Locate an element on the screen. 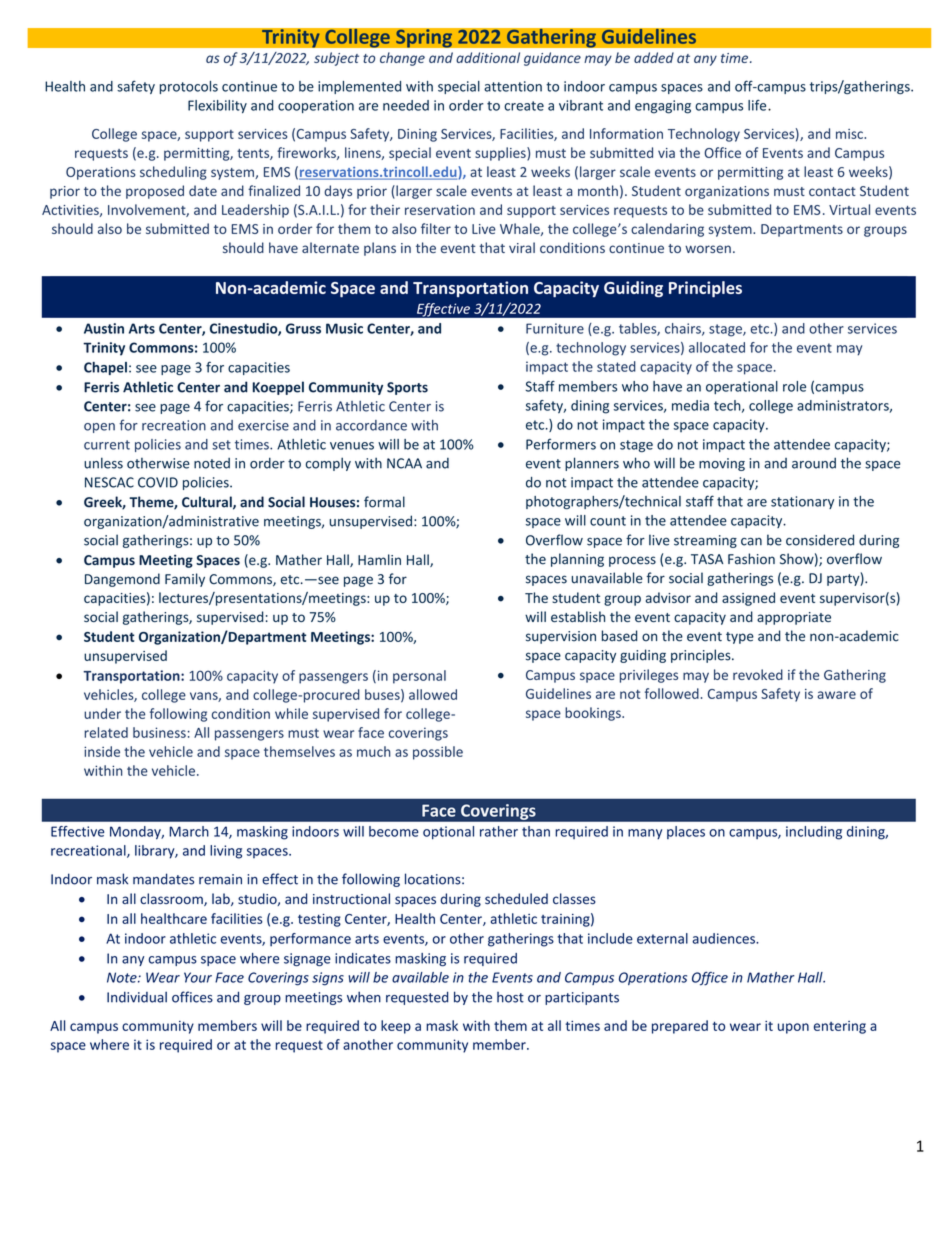 The height and width of the screenshot is (1233, 952). Hamlin is located at coordinates (379, 559).
